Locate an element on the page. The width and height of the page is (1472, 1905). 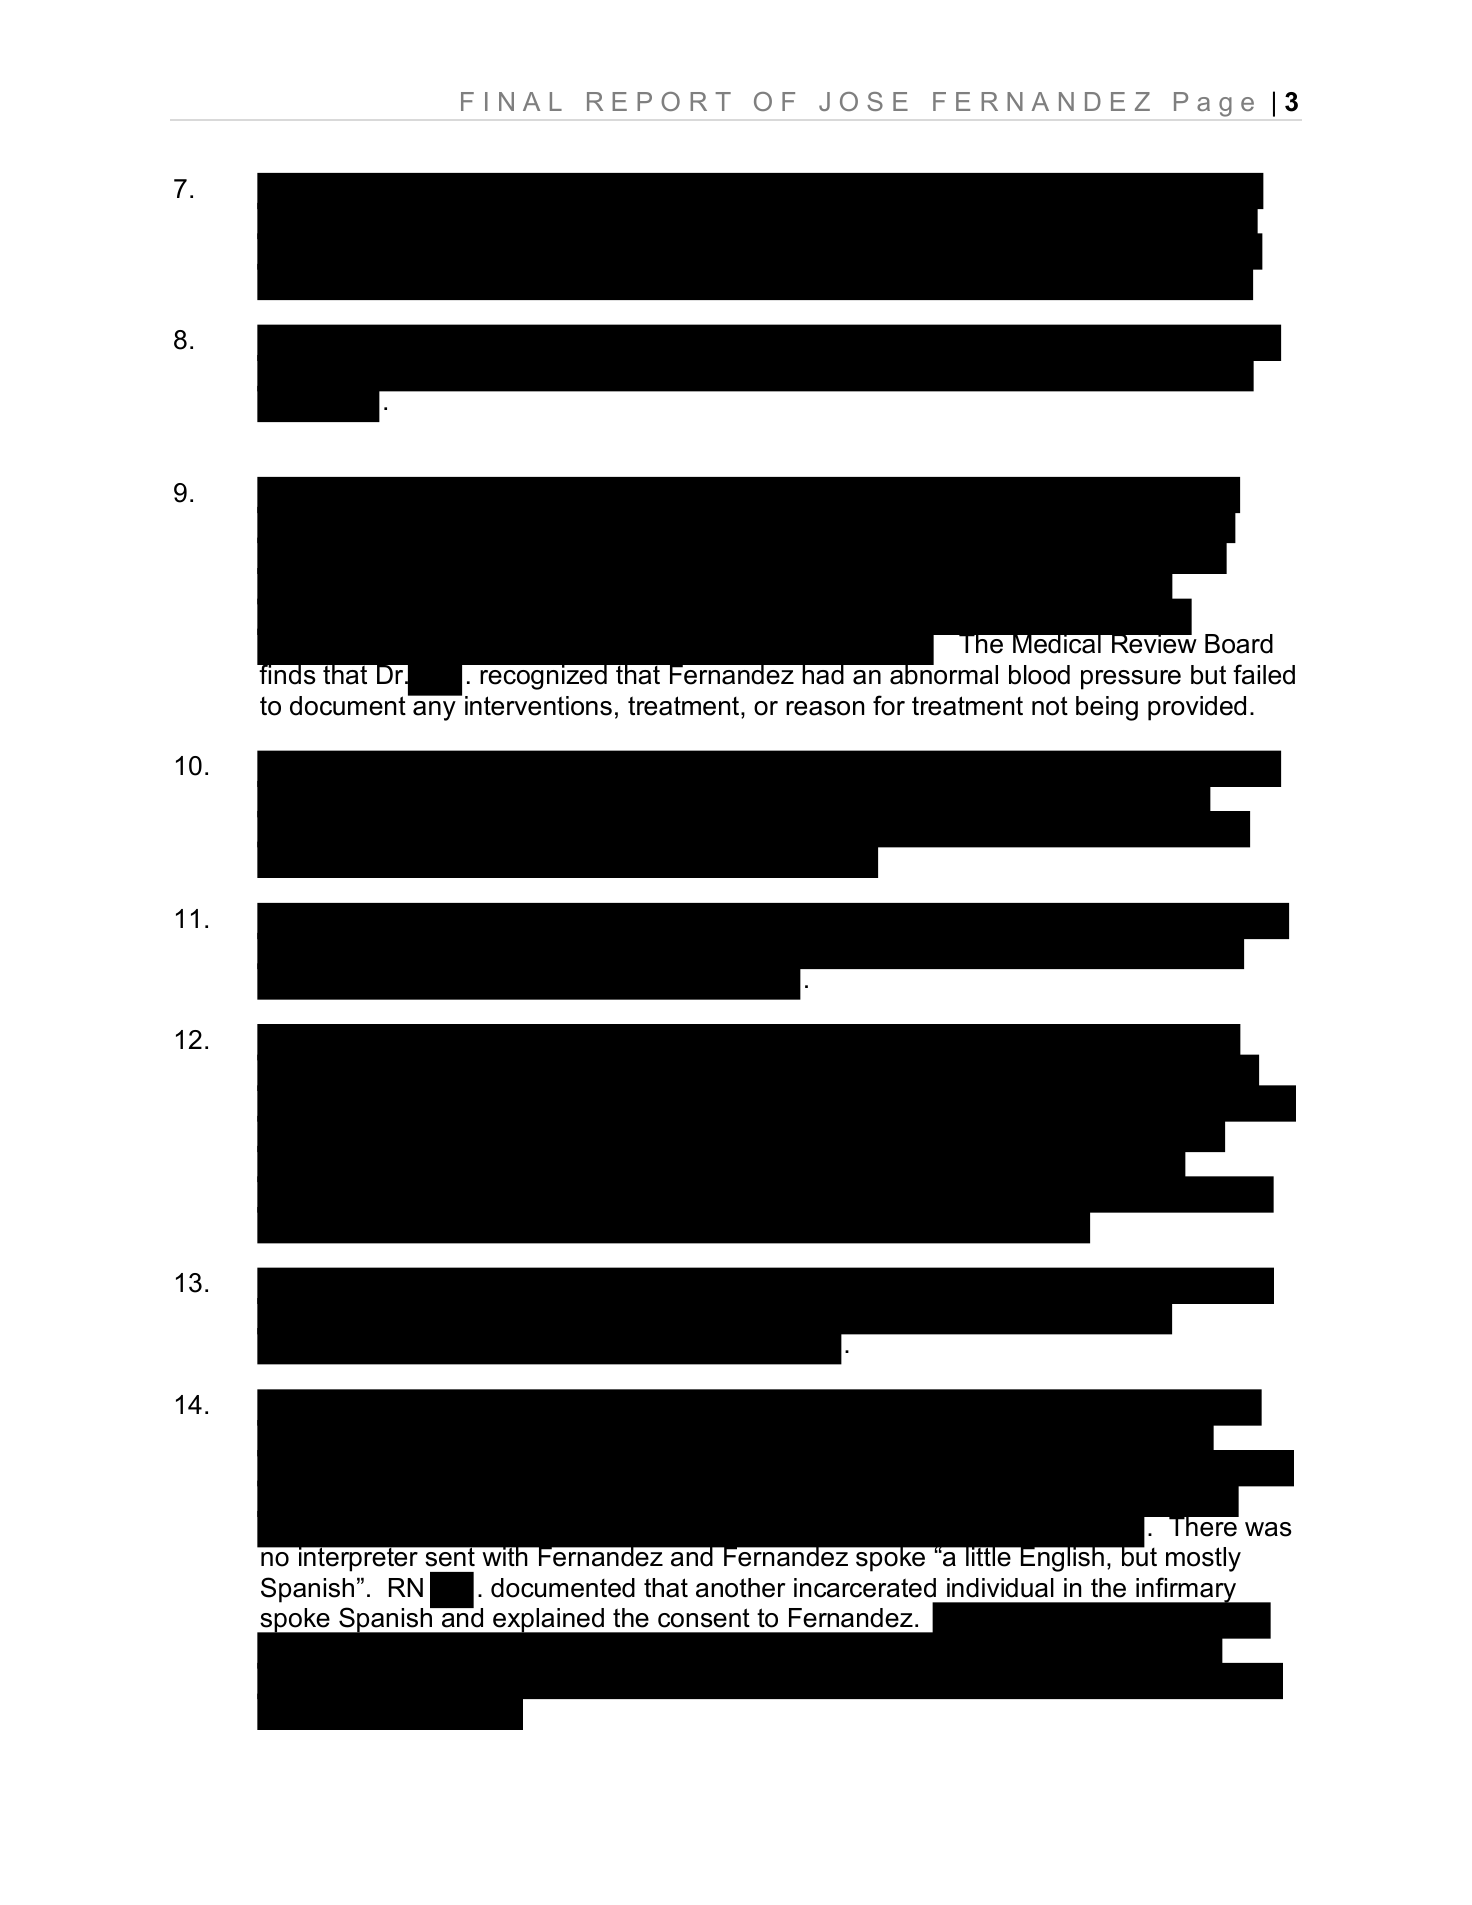
provided is located at coordinates (1197, 708).
